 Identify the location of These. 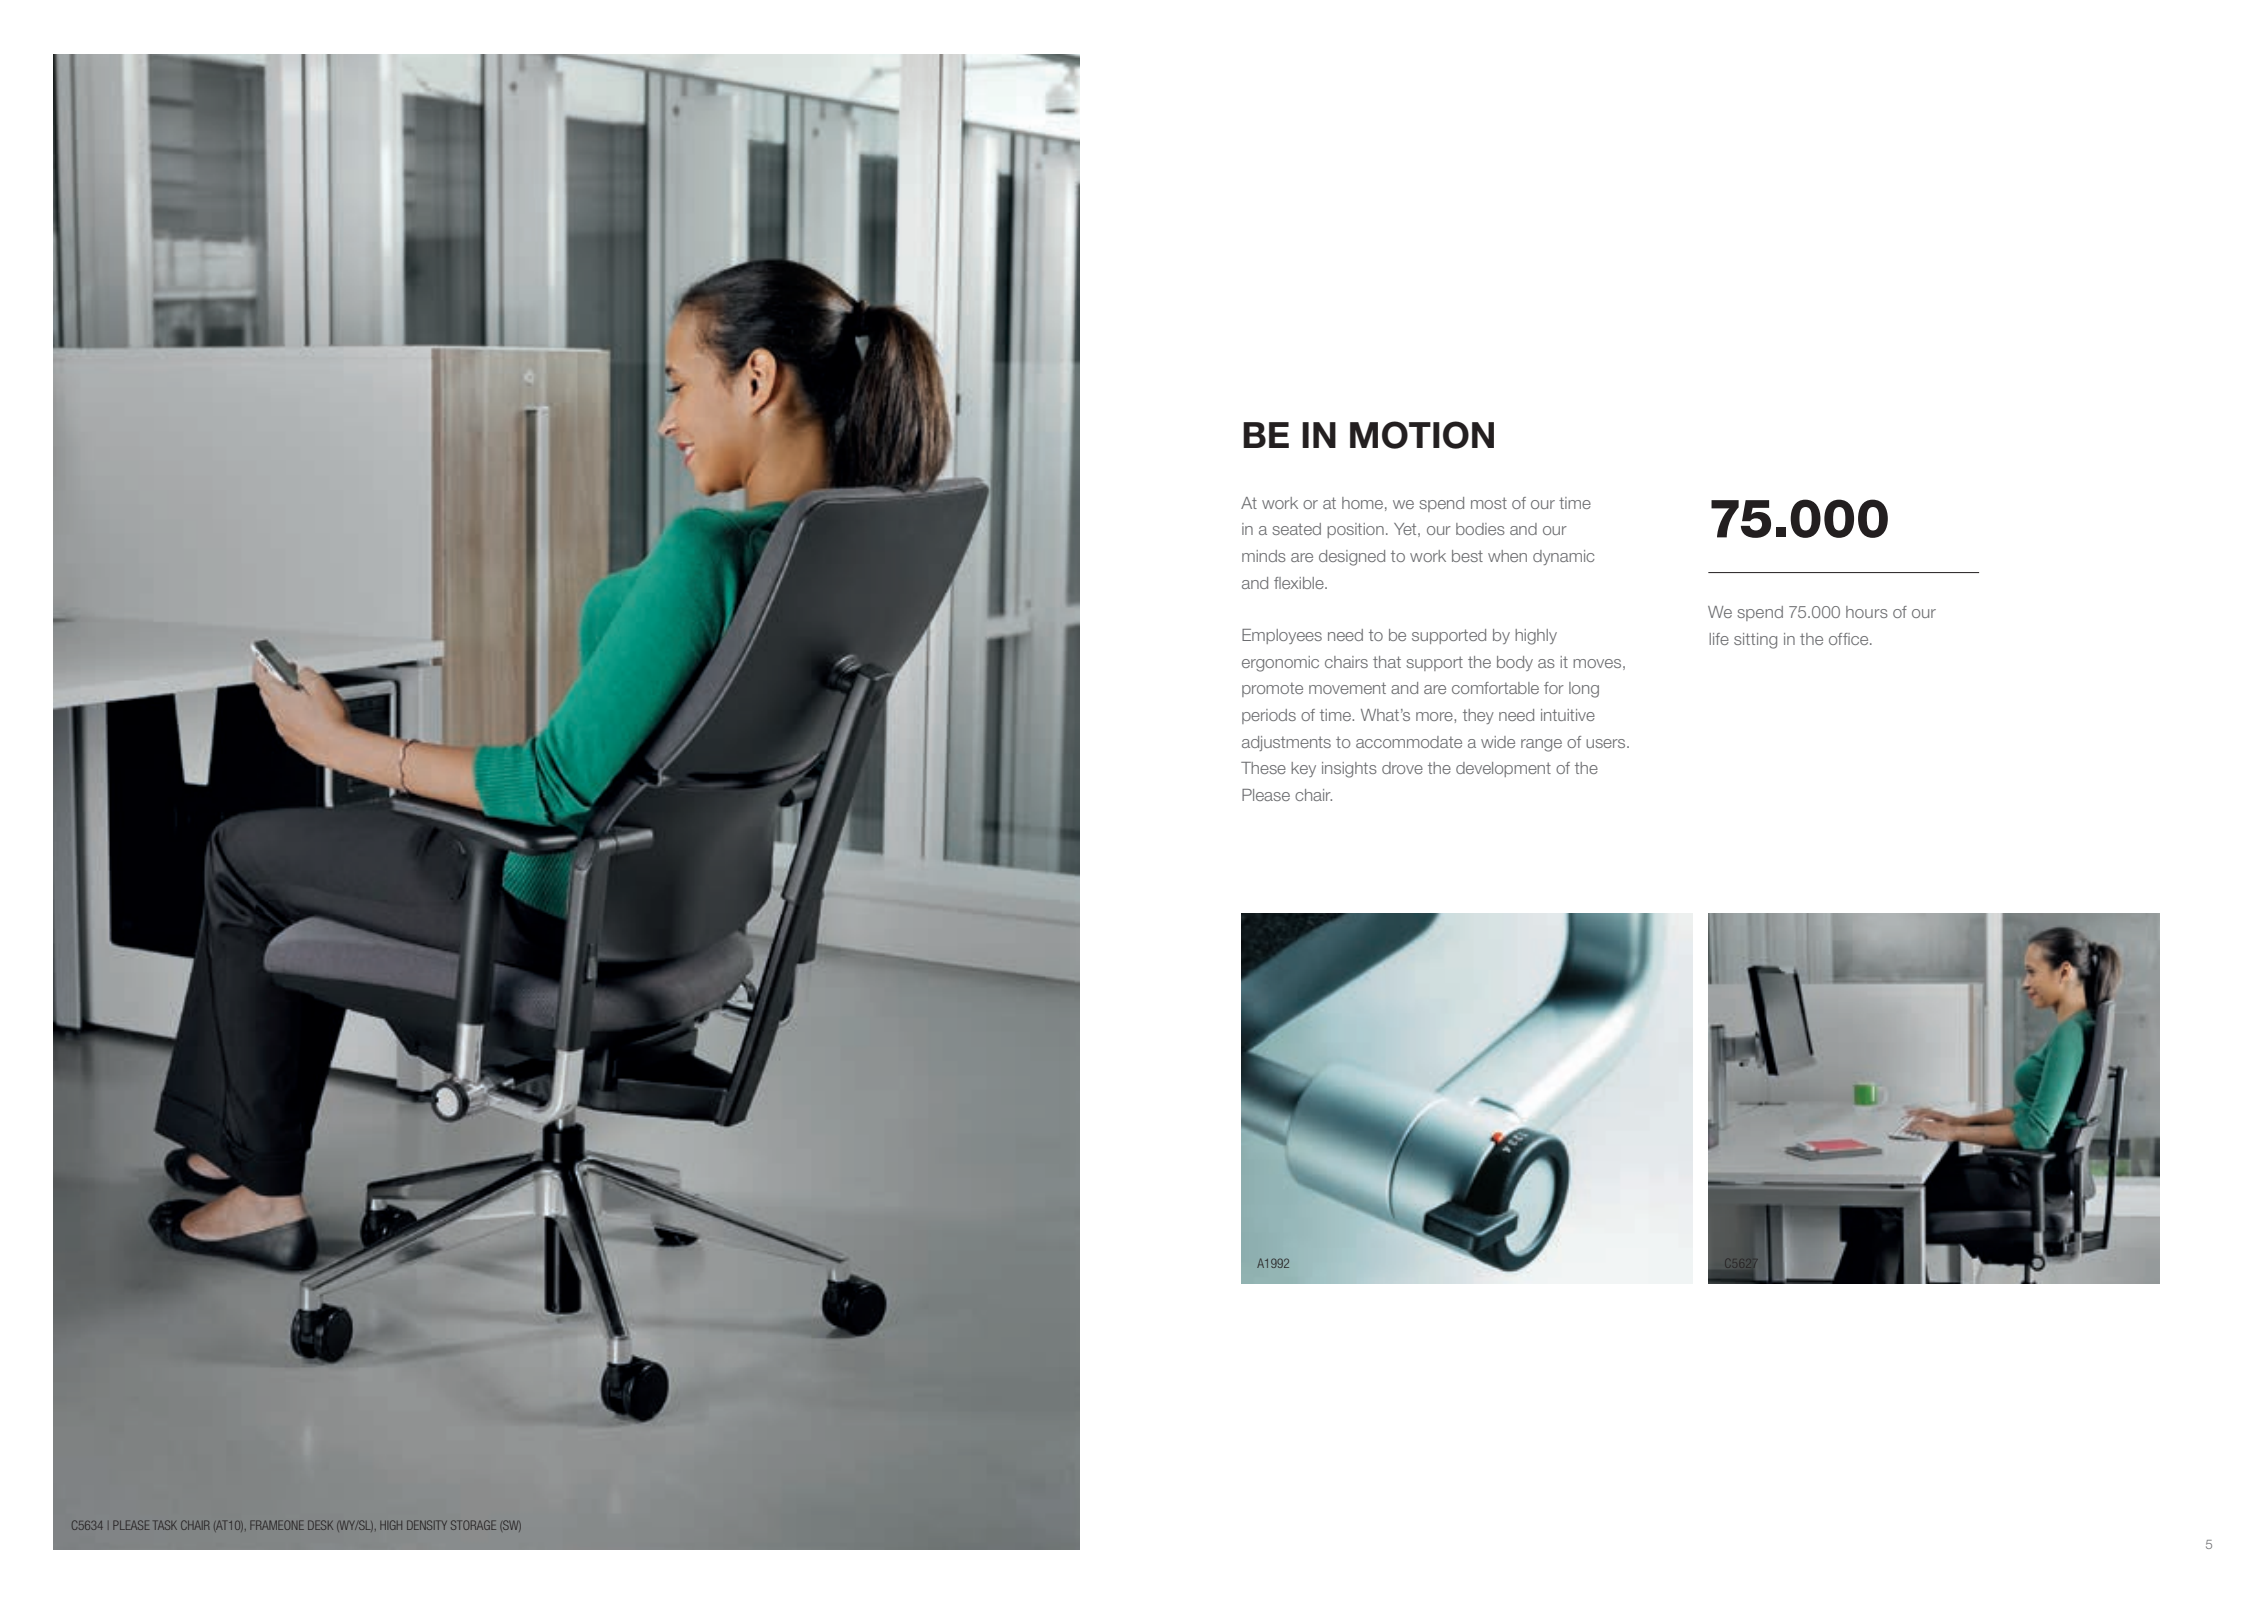
(1263, 768).
